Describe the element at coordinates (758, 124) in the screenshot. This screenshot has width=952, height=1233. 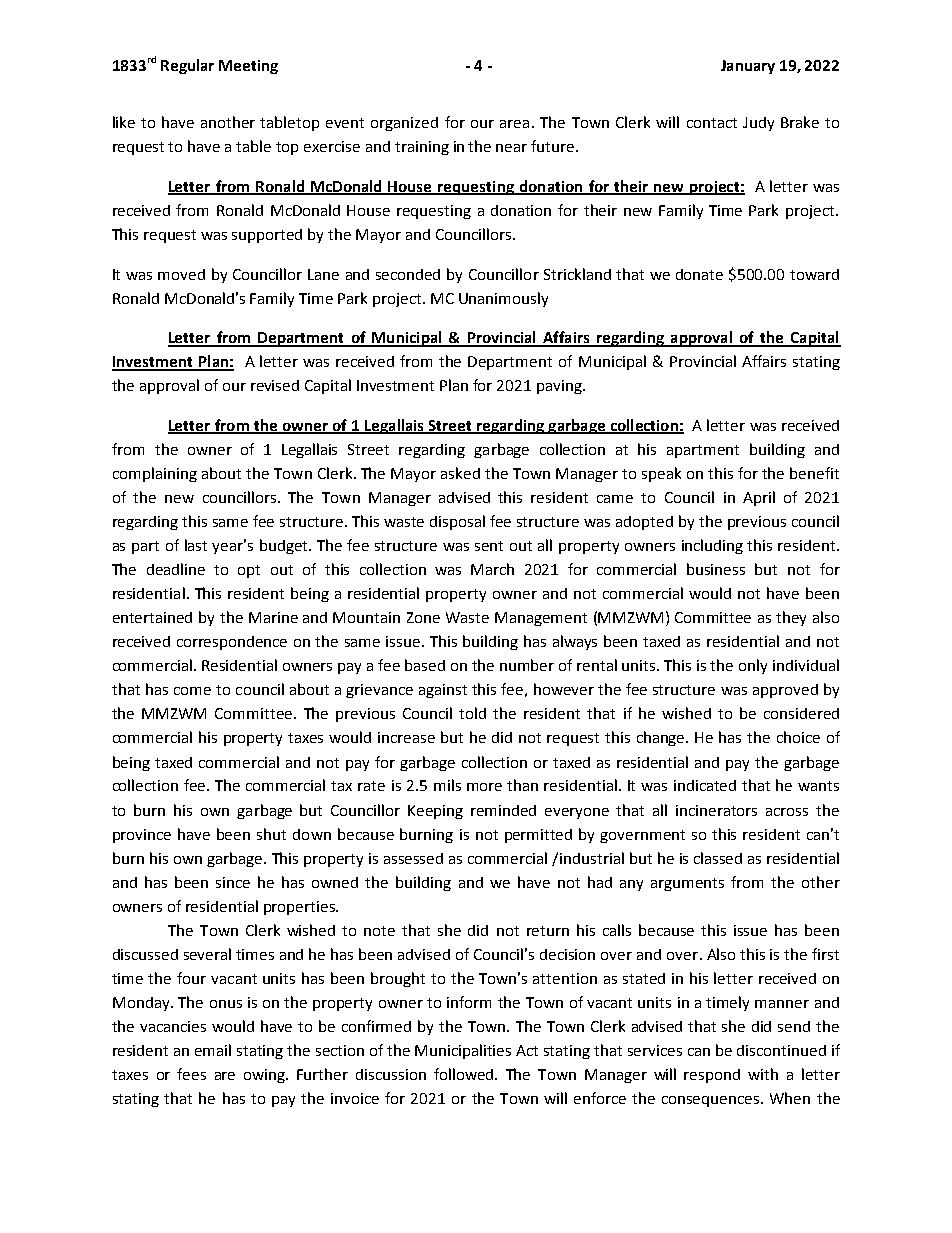
I see `Judy` at that location.
